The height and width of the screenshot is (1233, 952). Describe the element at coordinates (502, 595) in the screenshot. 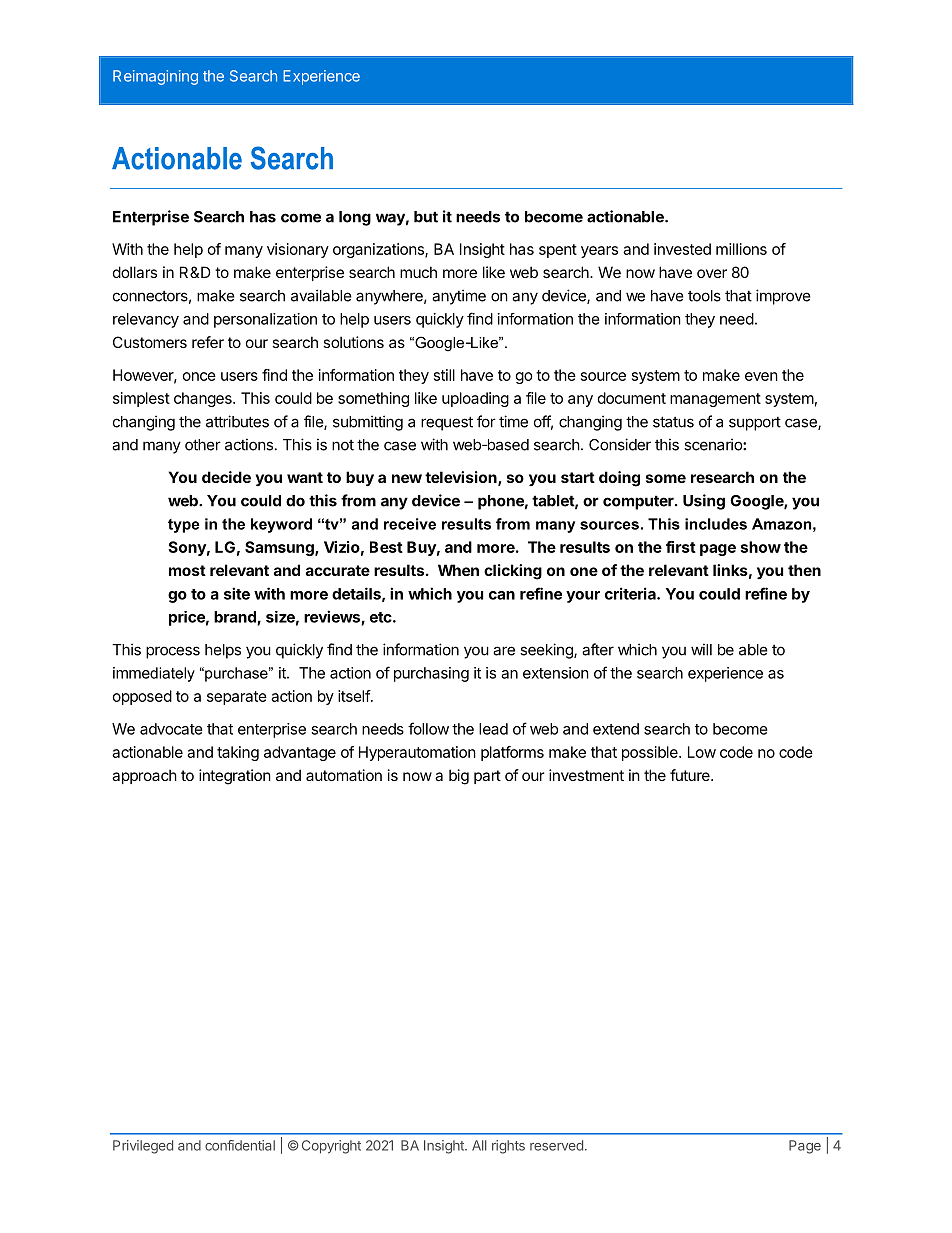

I see `can` at that location.
